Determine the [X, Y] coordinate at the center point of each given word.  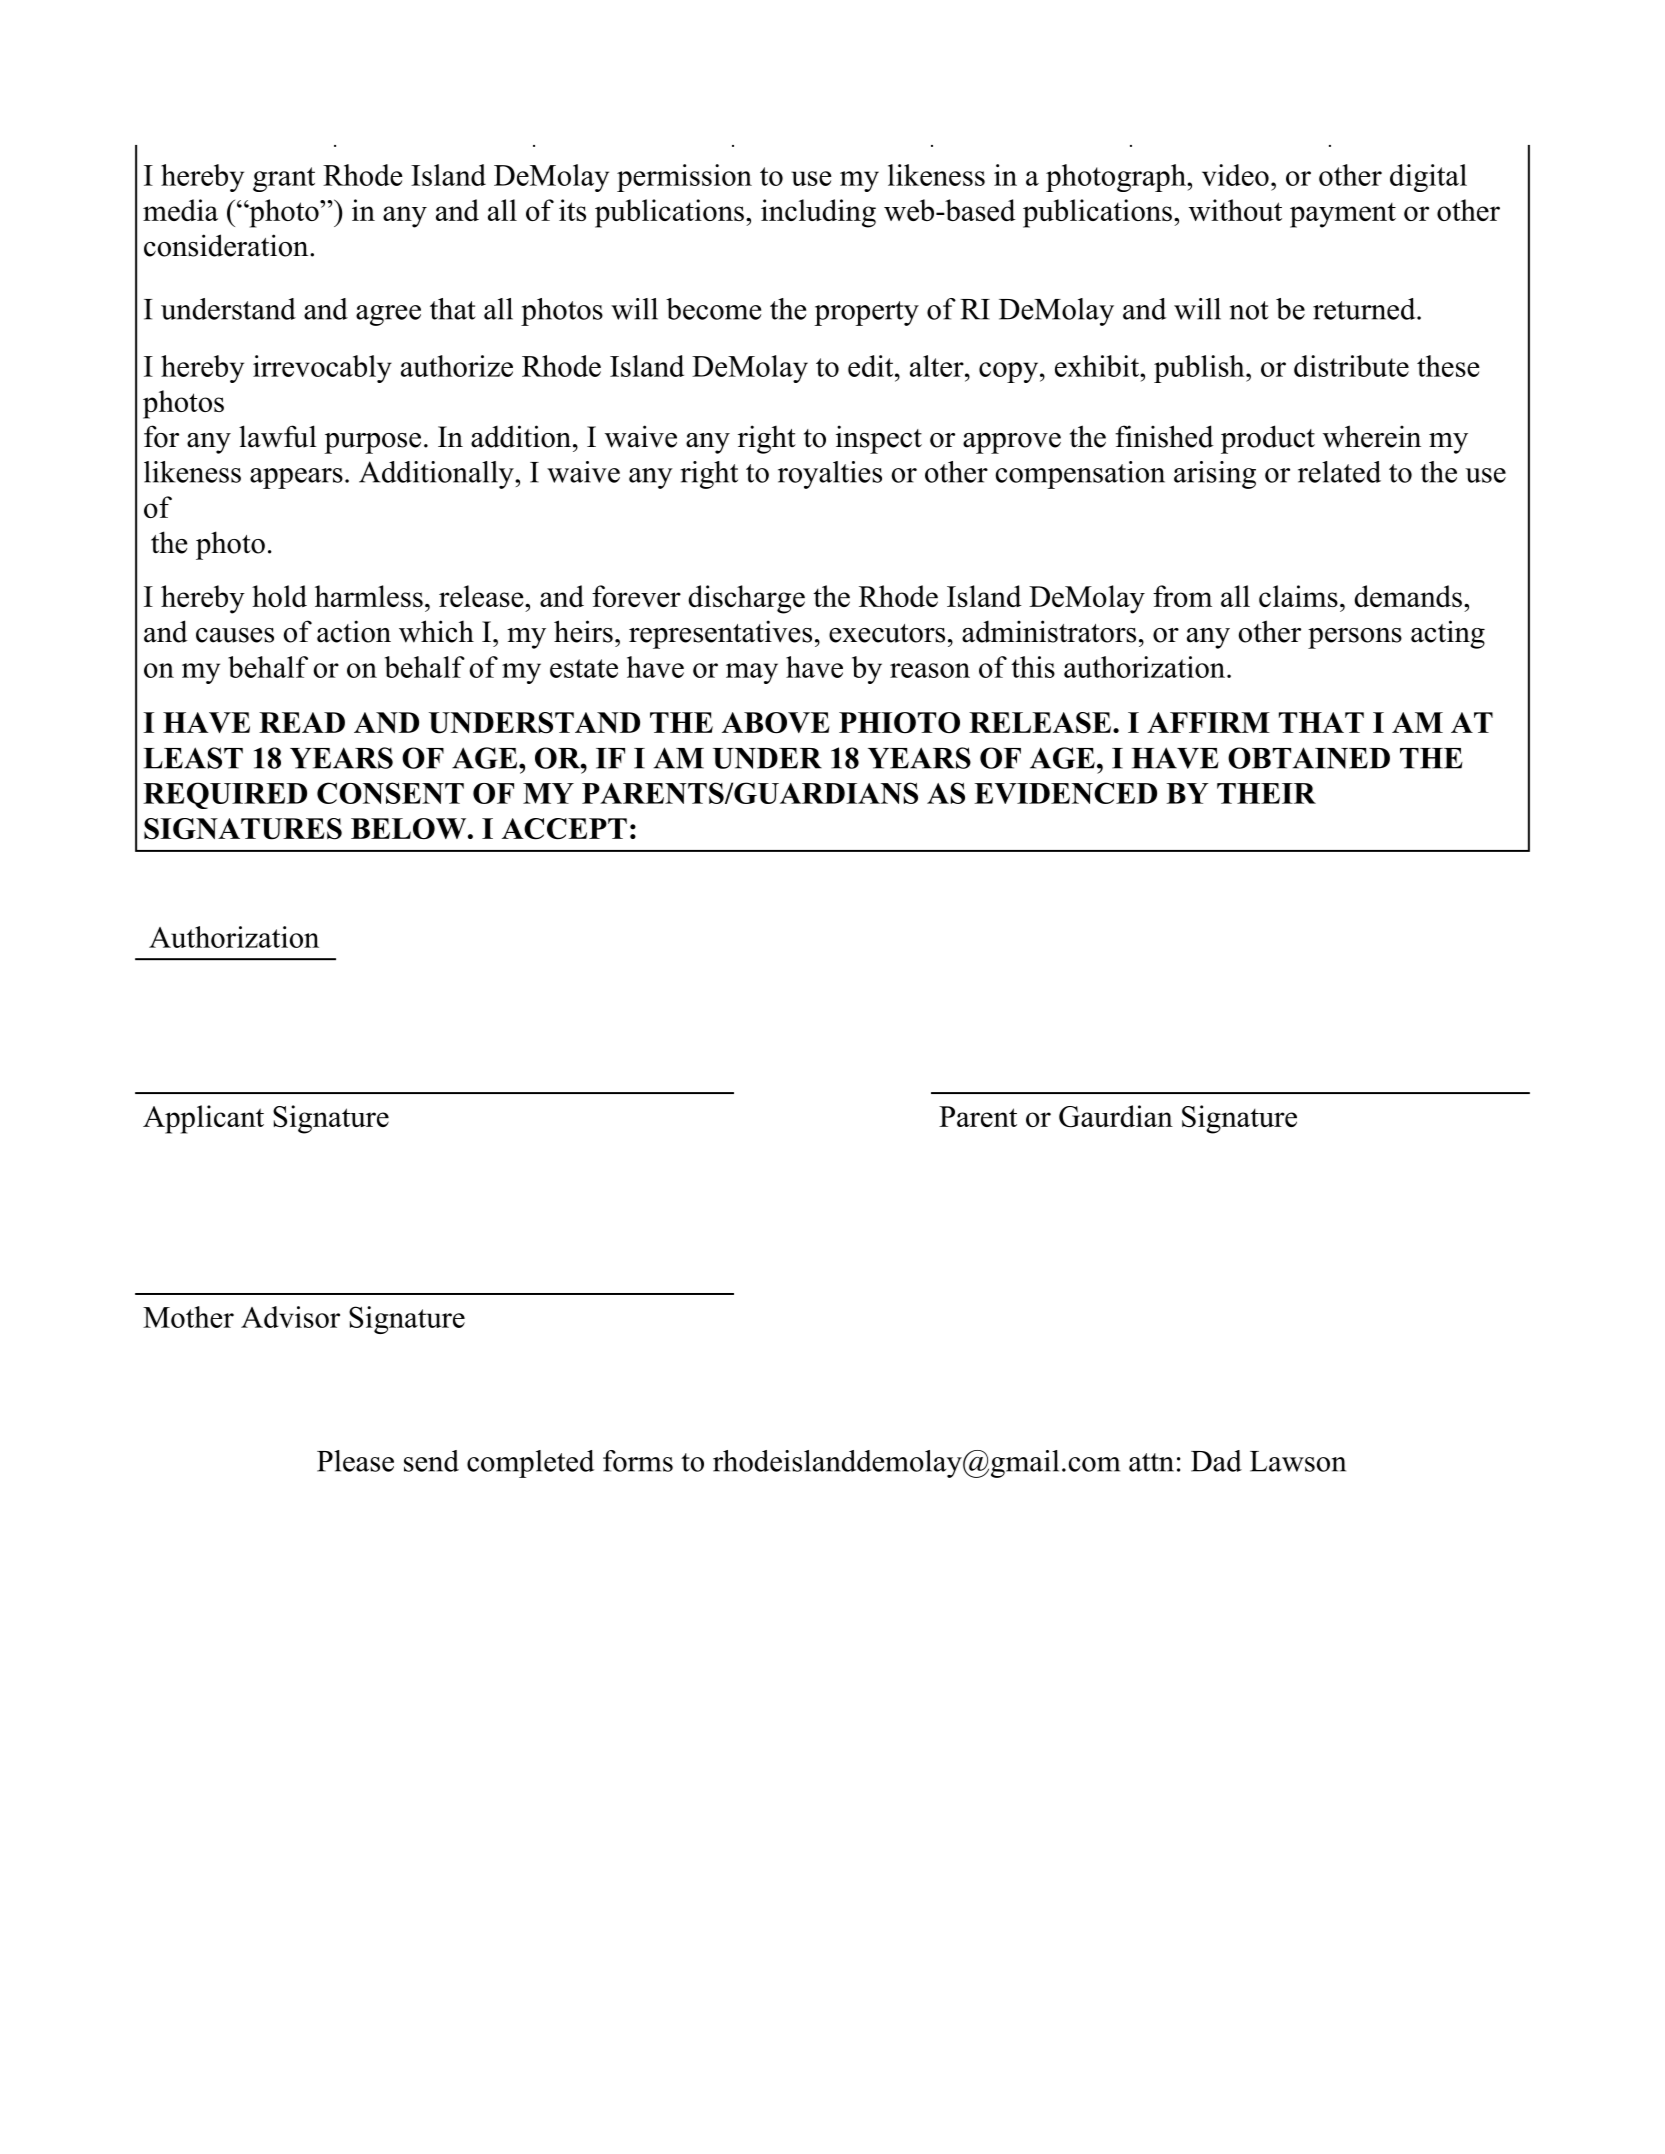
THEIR [1266, 793]
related [1339, 472]
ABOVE [776, 723]
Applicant [203, 1119]
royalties [830, 475]
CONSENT [390, 793]
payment [1343, 215]
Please [355, 1461]
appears [296, 478]
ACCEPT [564, 829]
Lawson [1298, 1461]
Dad [1216, 1461]
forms [638, 1461]
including [818, 213]
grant [284, 179]
